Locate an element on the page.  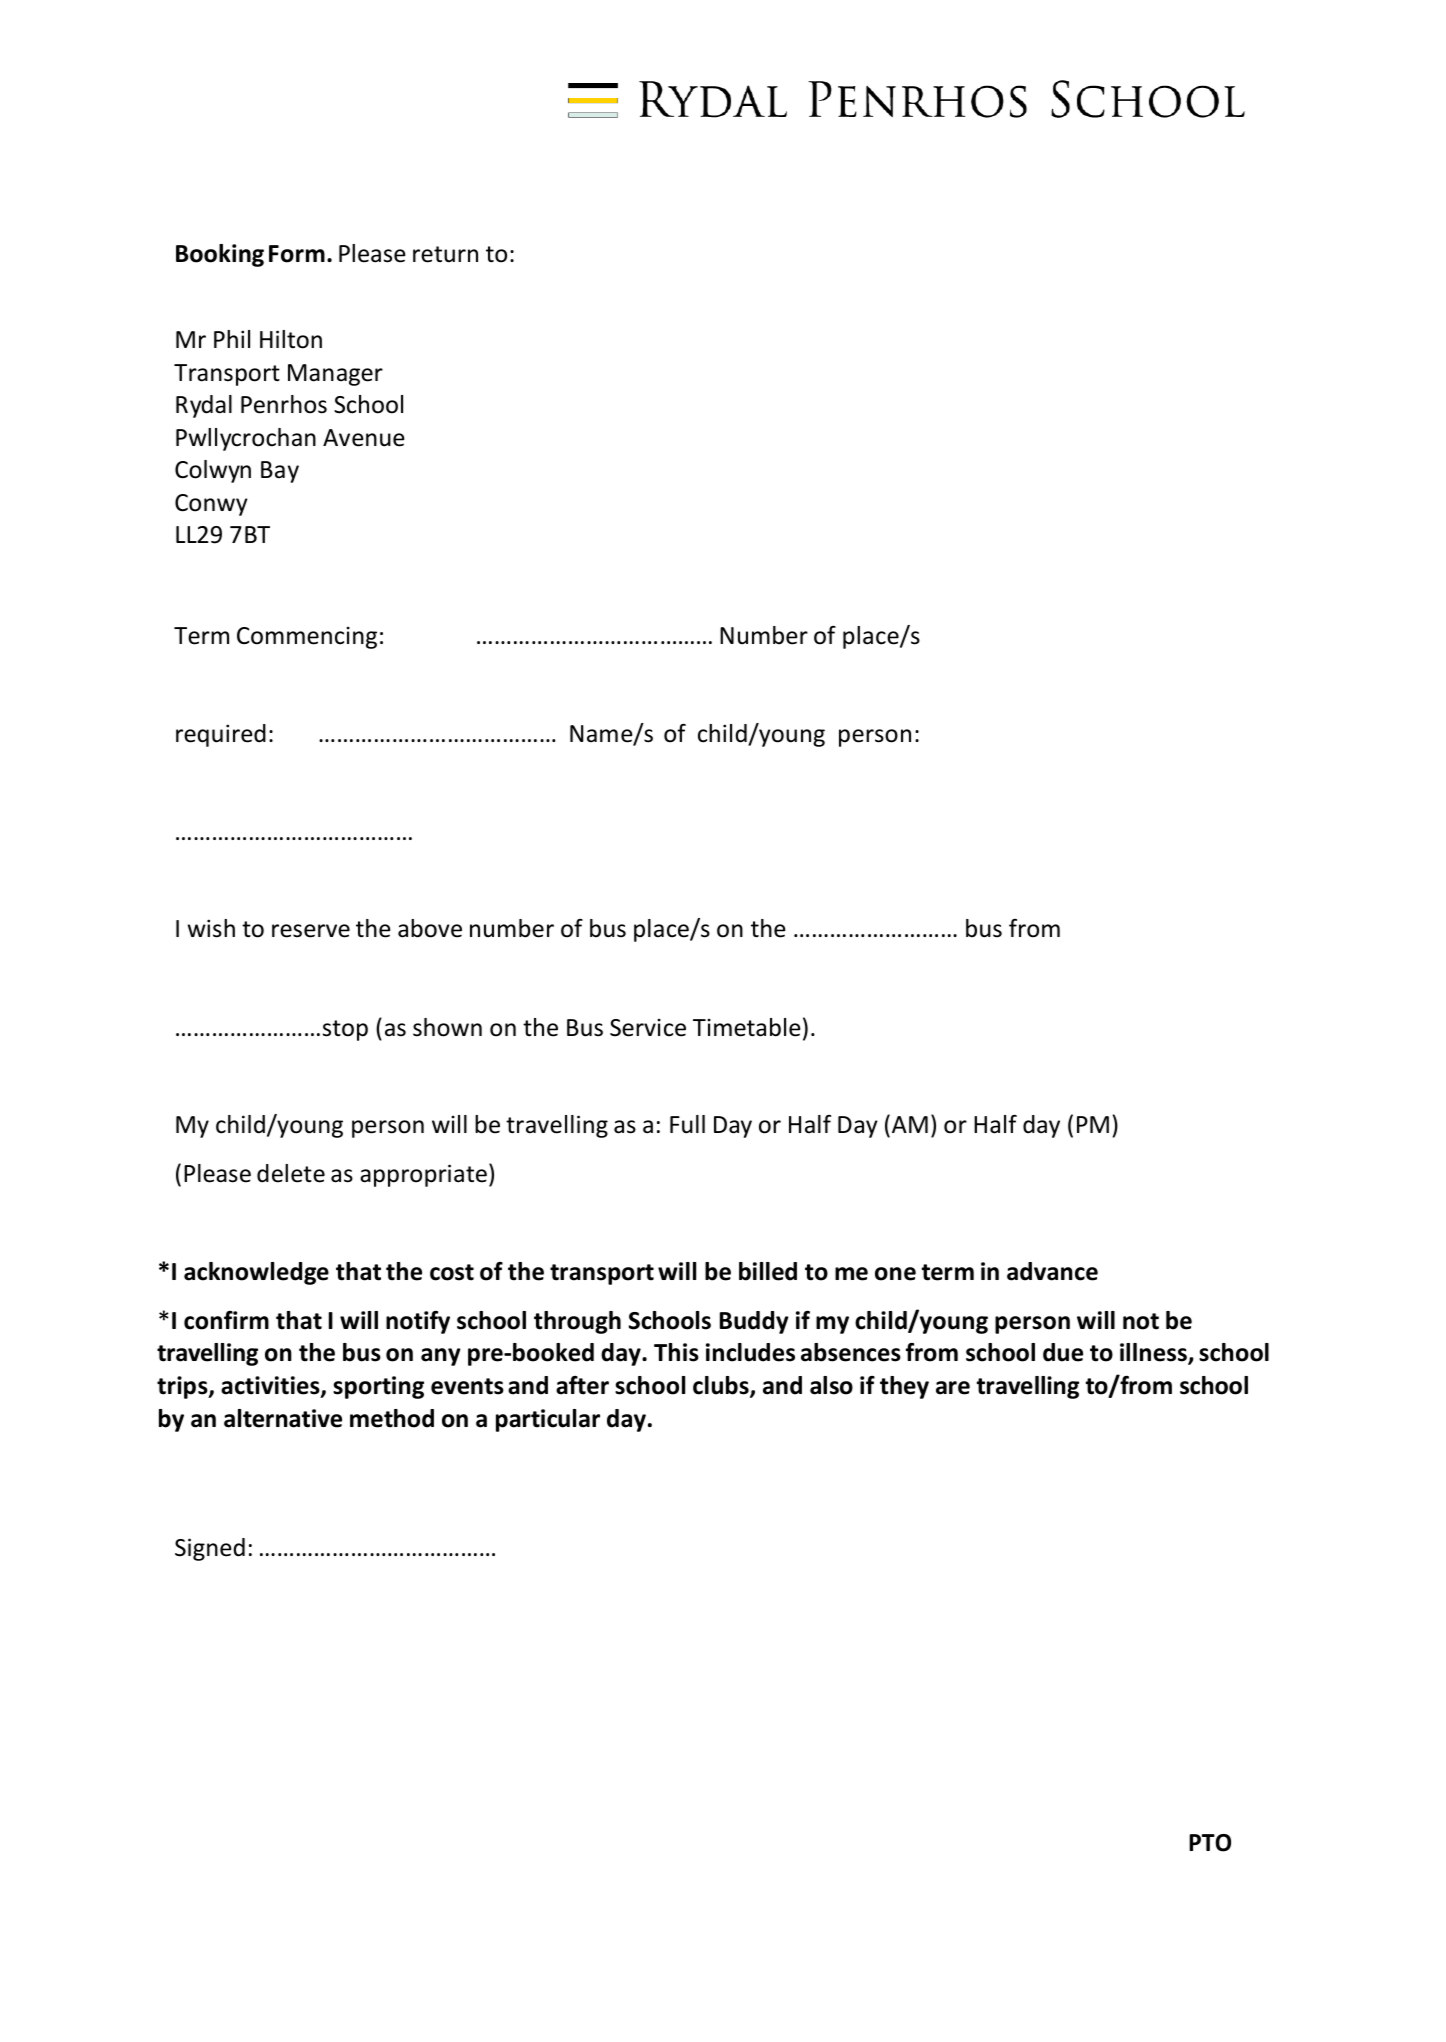
advance is located at coordinates (1052, 1271).
